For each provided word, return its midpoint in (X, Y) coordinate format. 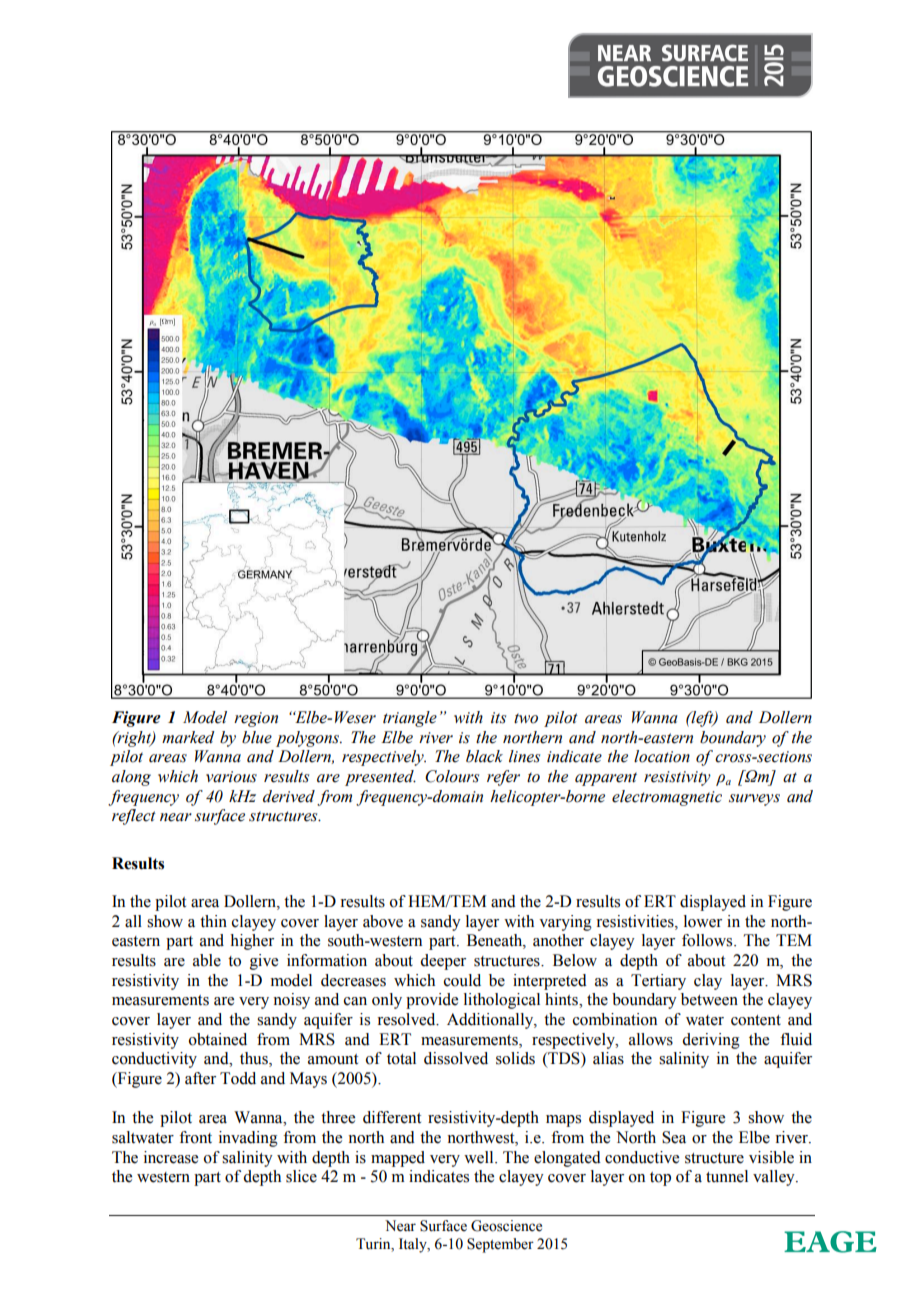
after (200, 1078)
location (662, 756)
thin (213, 921)
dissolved (456, 1058)
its (498, 718)
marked (188, 737)
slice (301, 1176)
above (383, 921)
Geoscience (506, 1226)
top (660, 1179)
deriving (711, 1041)
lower (703, 921)
